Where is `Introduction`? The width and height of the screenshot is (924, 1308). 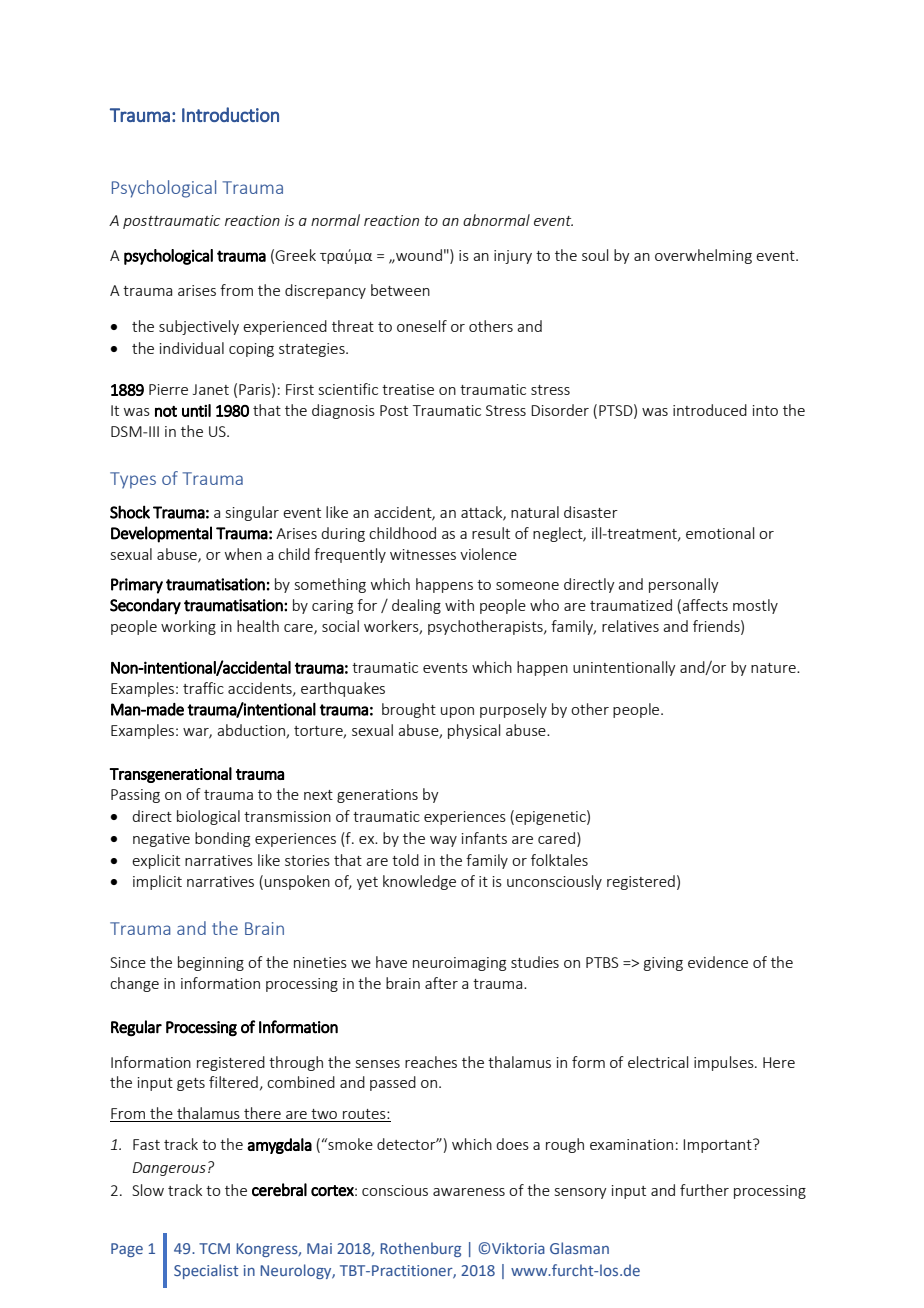 Introduction is located at coordinates (230, 114).
